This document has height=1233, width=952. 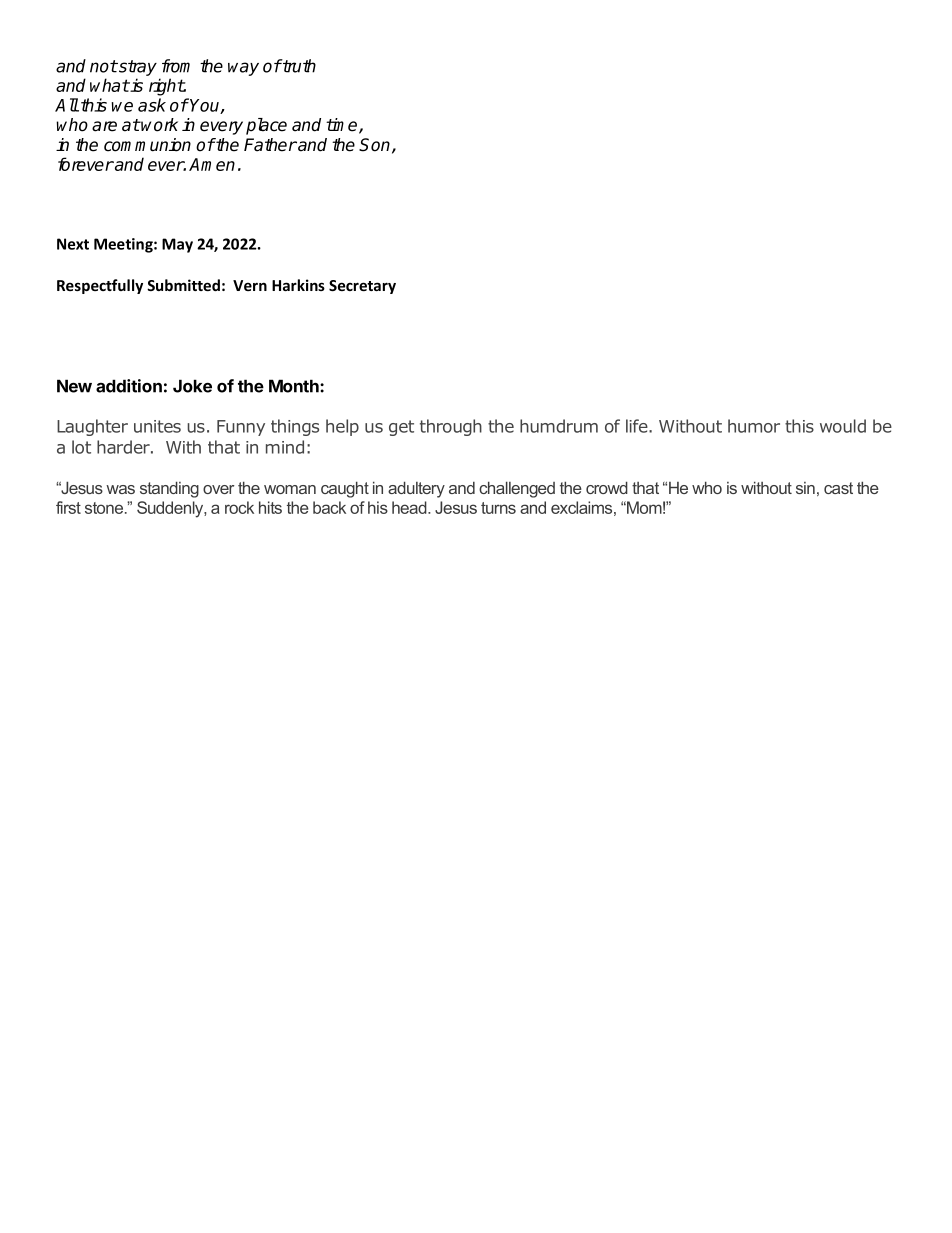 What do you see at coordinates (169, 489) in the document?
I see `standing` at bounding box center [169, 489].
